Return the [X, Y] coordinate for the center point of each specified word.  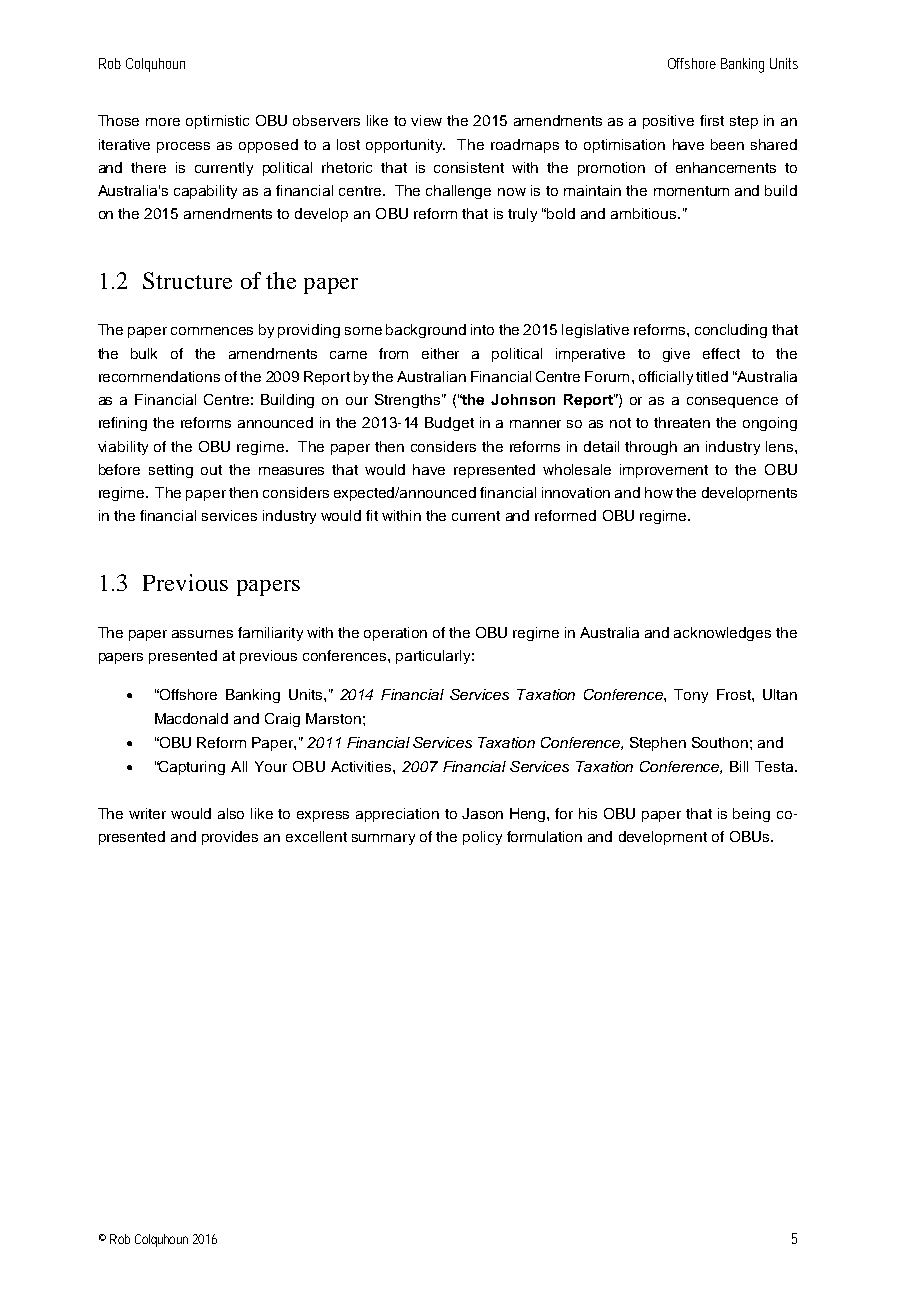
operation [395, 634]
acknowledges [722, 634]
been [727, 144]
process [183, 147]
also [231, 813]
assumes [202, 634]
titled [712, 376]
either [440, 353]
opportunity [405, 146]
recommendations [159, 376]
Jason [482, 813]
